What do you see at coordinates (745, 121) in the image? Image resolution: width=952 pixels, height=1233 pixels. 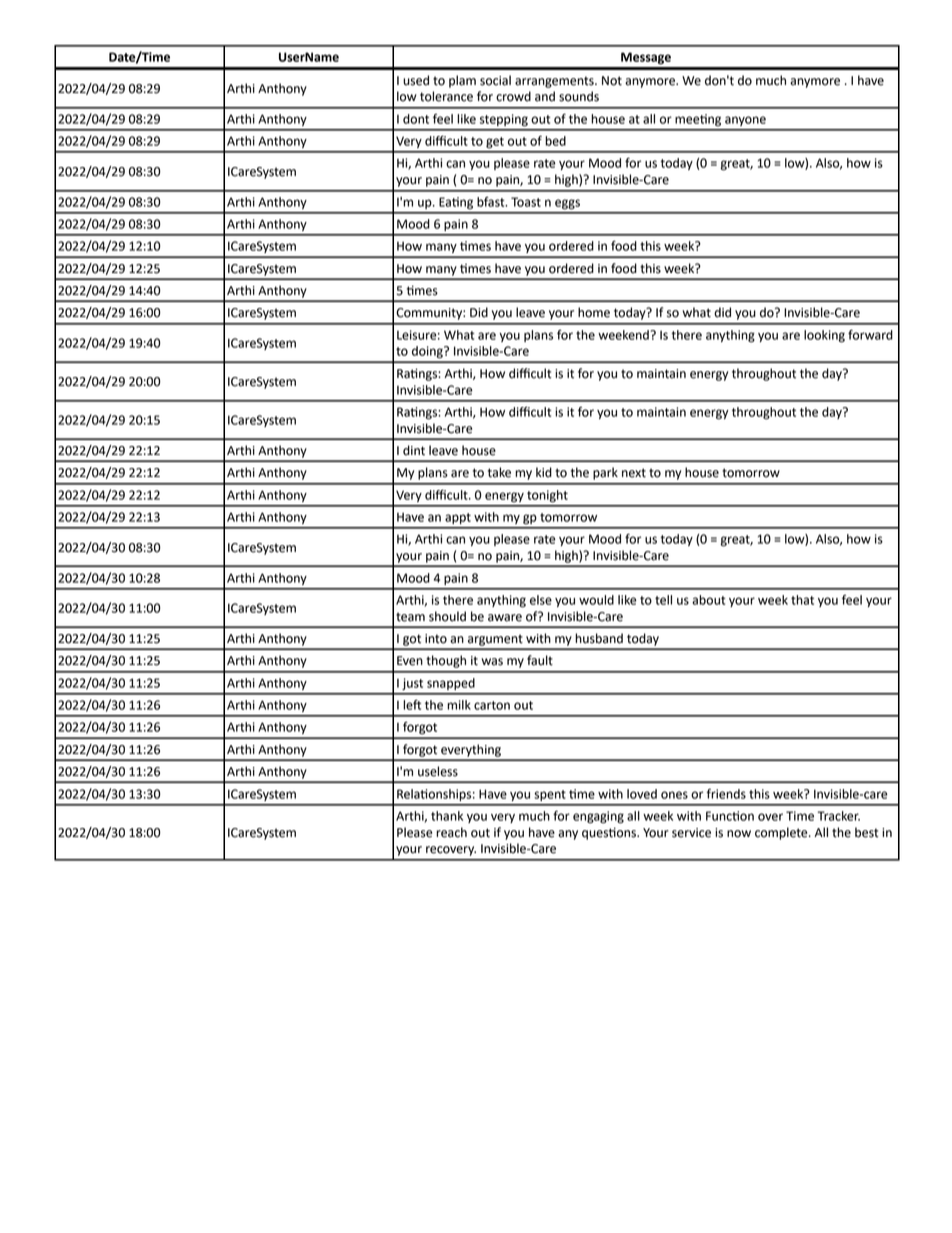 I see `anyone` at bounding box center [745, 121].
